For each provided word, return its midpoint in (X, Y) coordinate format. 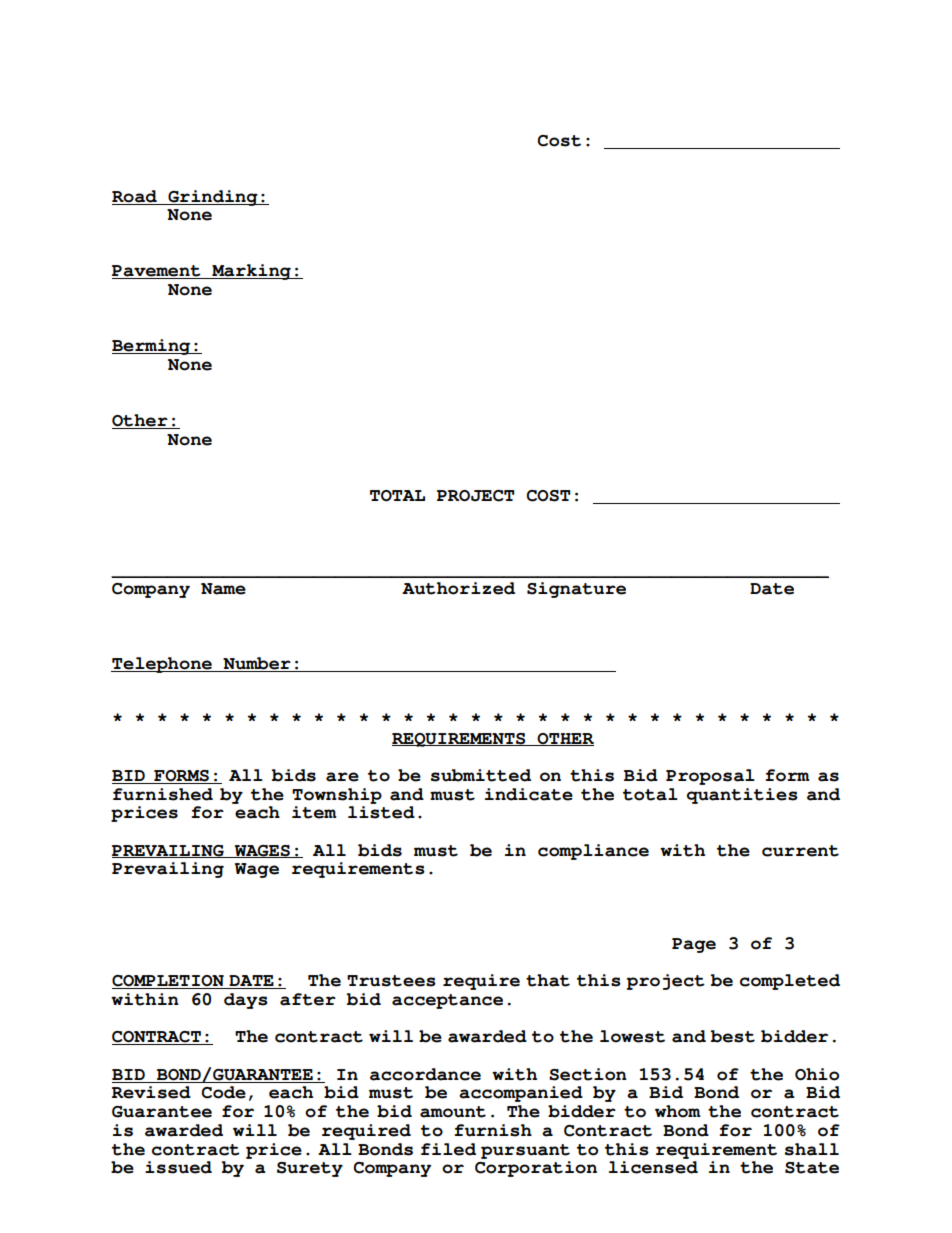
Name (223, 589)
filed (448, 1149)
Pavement (157, 272)
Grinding (213, 198)
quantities (742, 796)
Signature (576, 590)
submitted (481, 775)
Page (694, 945)
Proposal (710, 777)
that (548, 980)
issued (178, 1167)
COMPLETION (169, 982)
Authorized (458, 588)
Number (257, 664)
